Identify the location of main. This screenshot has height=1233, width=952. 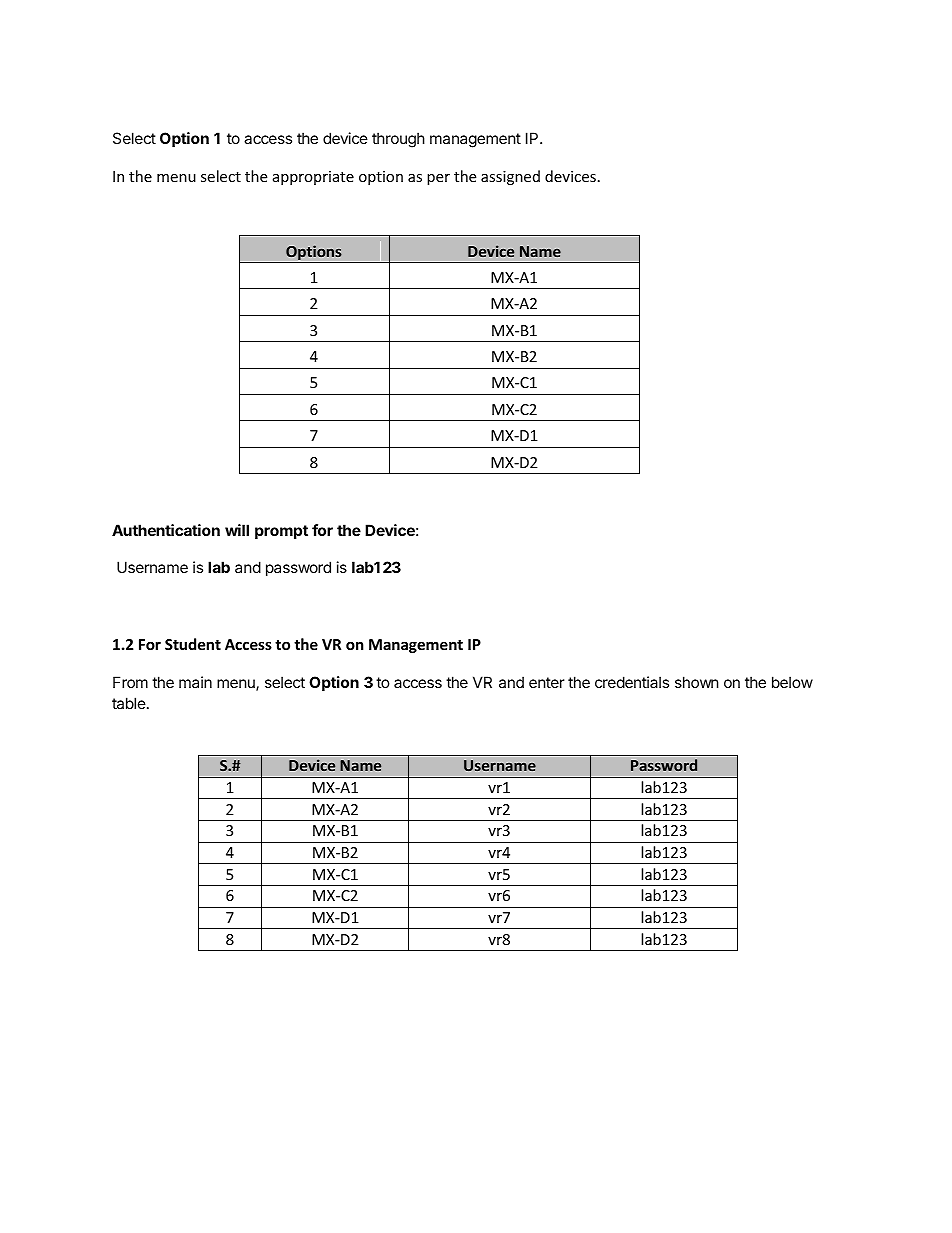
(195, 682).
